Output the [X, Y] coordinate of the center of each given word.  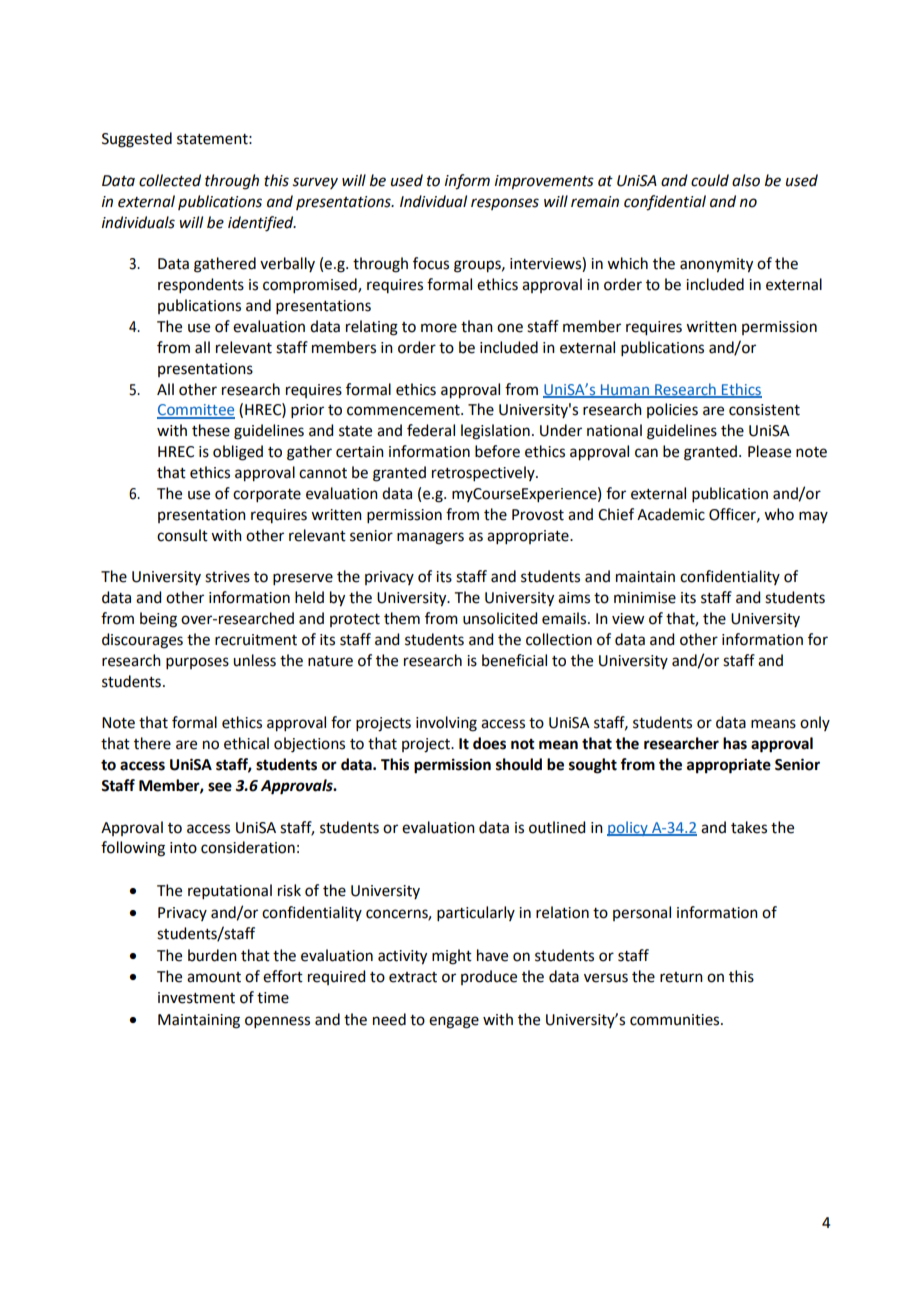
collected [170, 180]
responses [505, 204]
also [746, 180]
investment [196, 998]
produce [489, 977]
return [681, 977]
